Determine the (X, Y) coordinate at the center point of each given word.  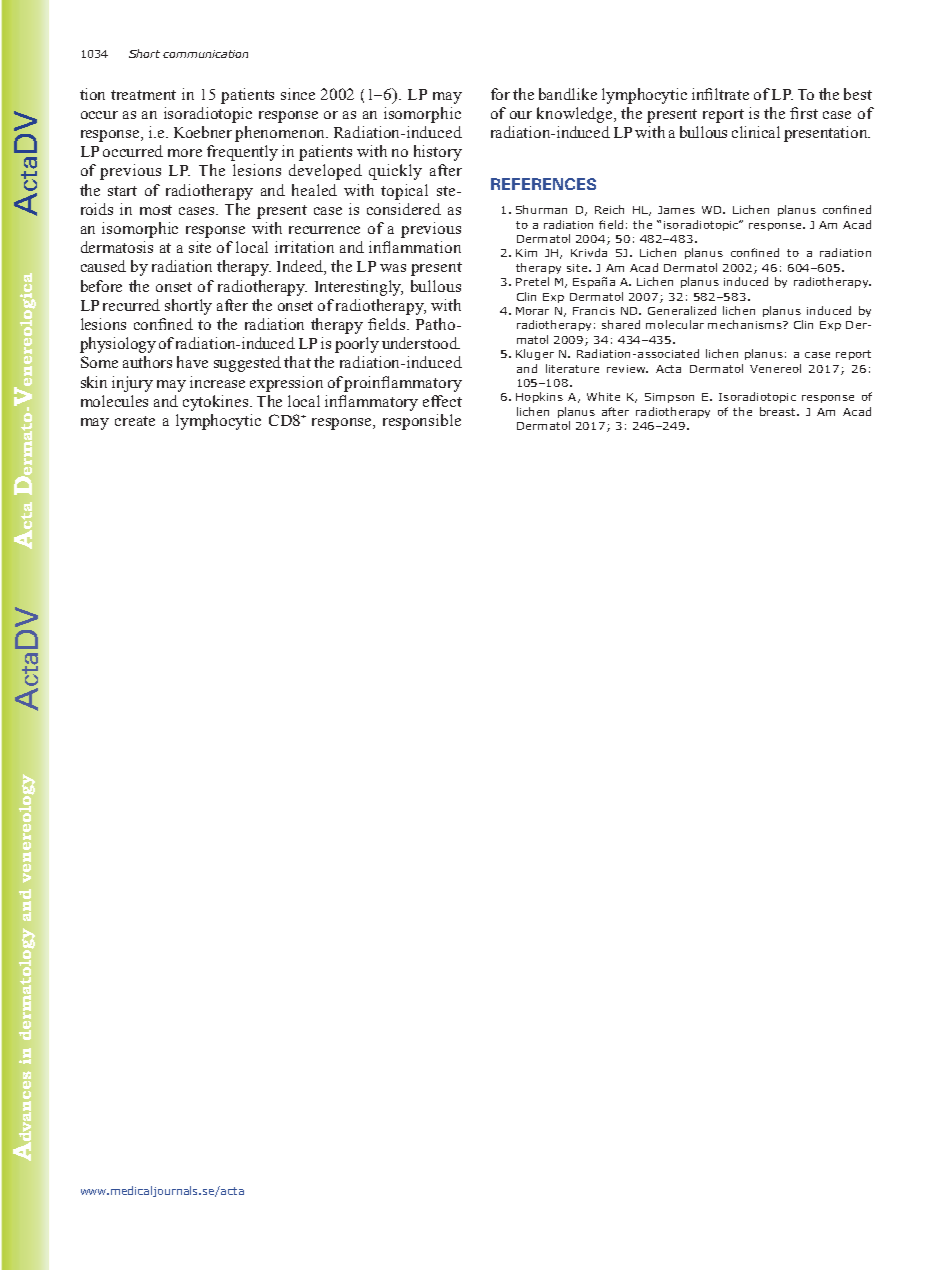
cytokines (217, 403)
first (804, 113)
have (192, 362)
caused (103, 266)
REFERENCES (543, 184)
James (676, 210)
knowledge (576, 115)
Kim (526, 253)
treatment (143, 95)
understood (421, 343)
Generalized (682, 310)
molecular (675, 324)
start (122, 191)
